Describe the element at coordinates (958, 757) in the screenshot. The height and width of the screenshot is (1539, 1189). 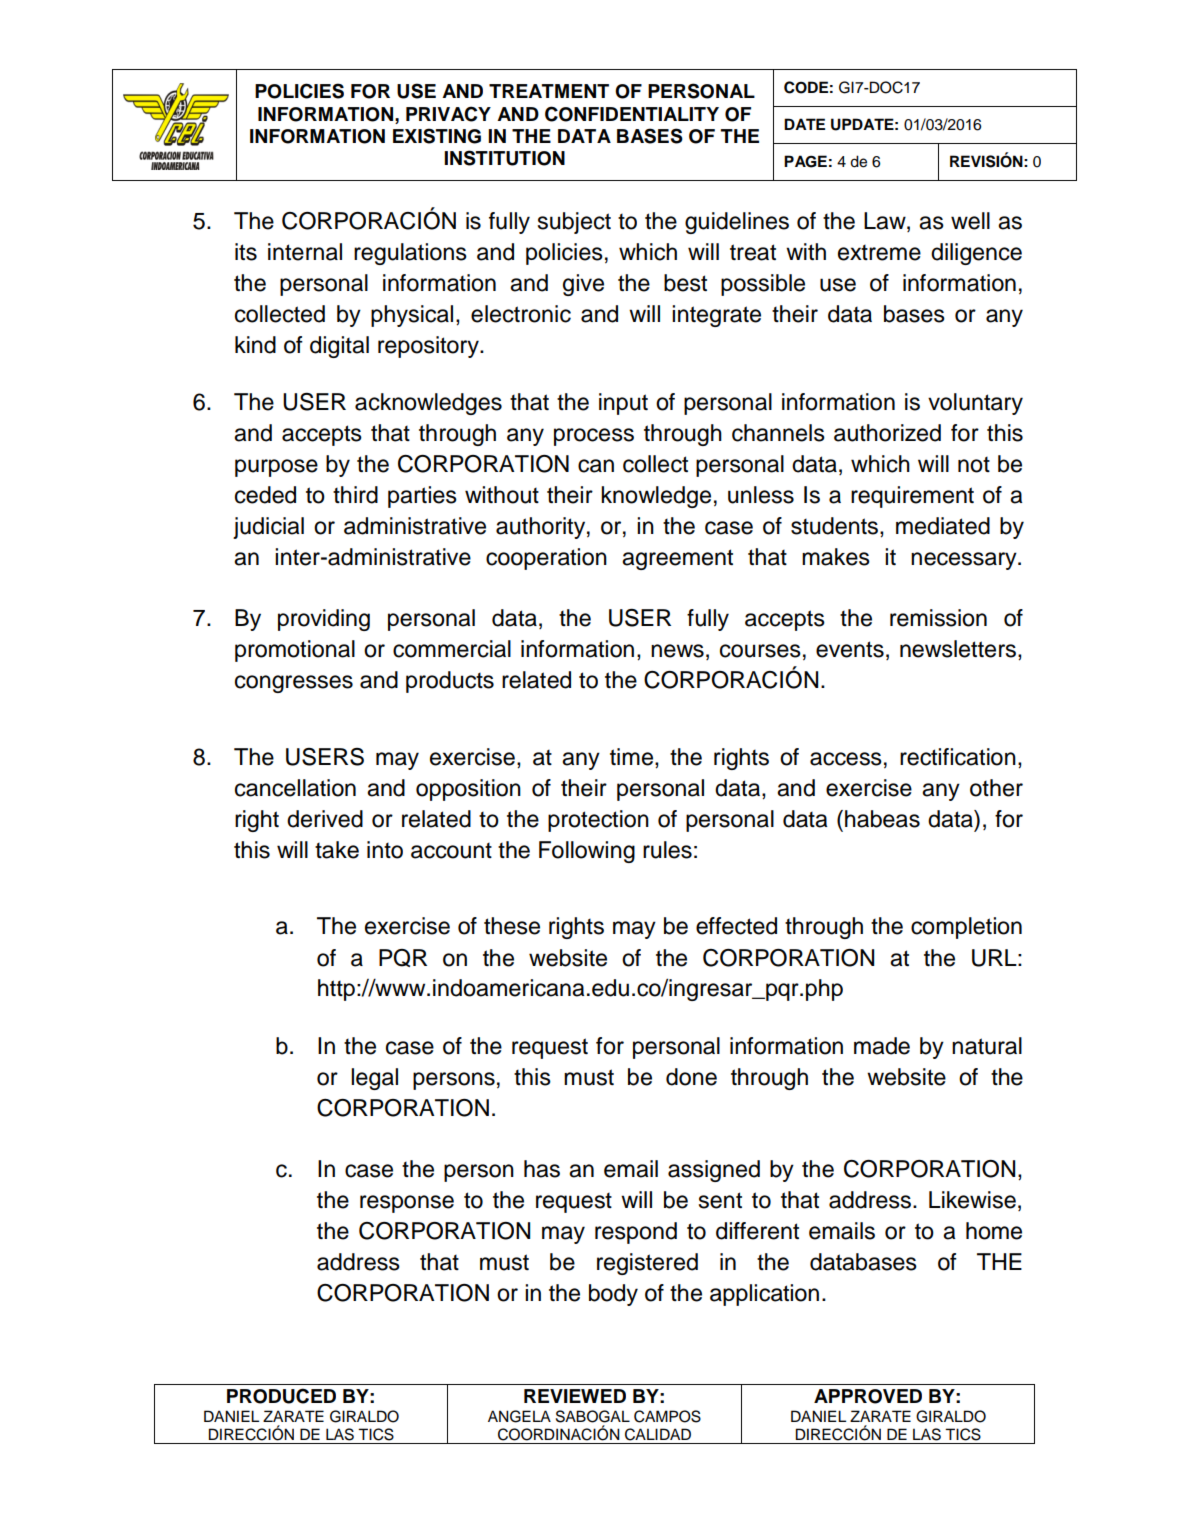
I see `rectification` at that location.
